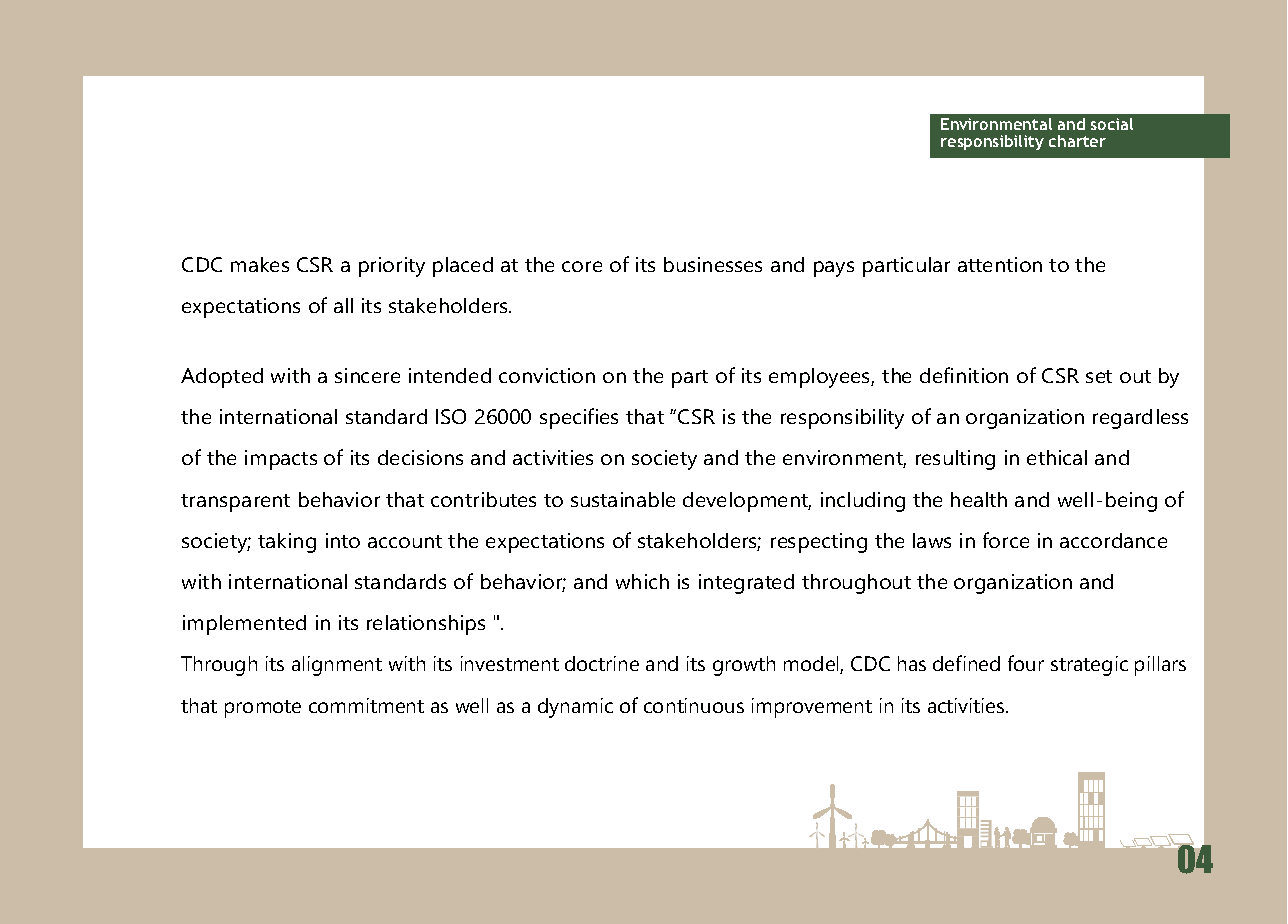  What do you see at coordinates (1006, 540) in the screenshot?
I see `force` at bounding box center [1006, 540].
